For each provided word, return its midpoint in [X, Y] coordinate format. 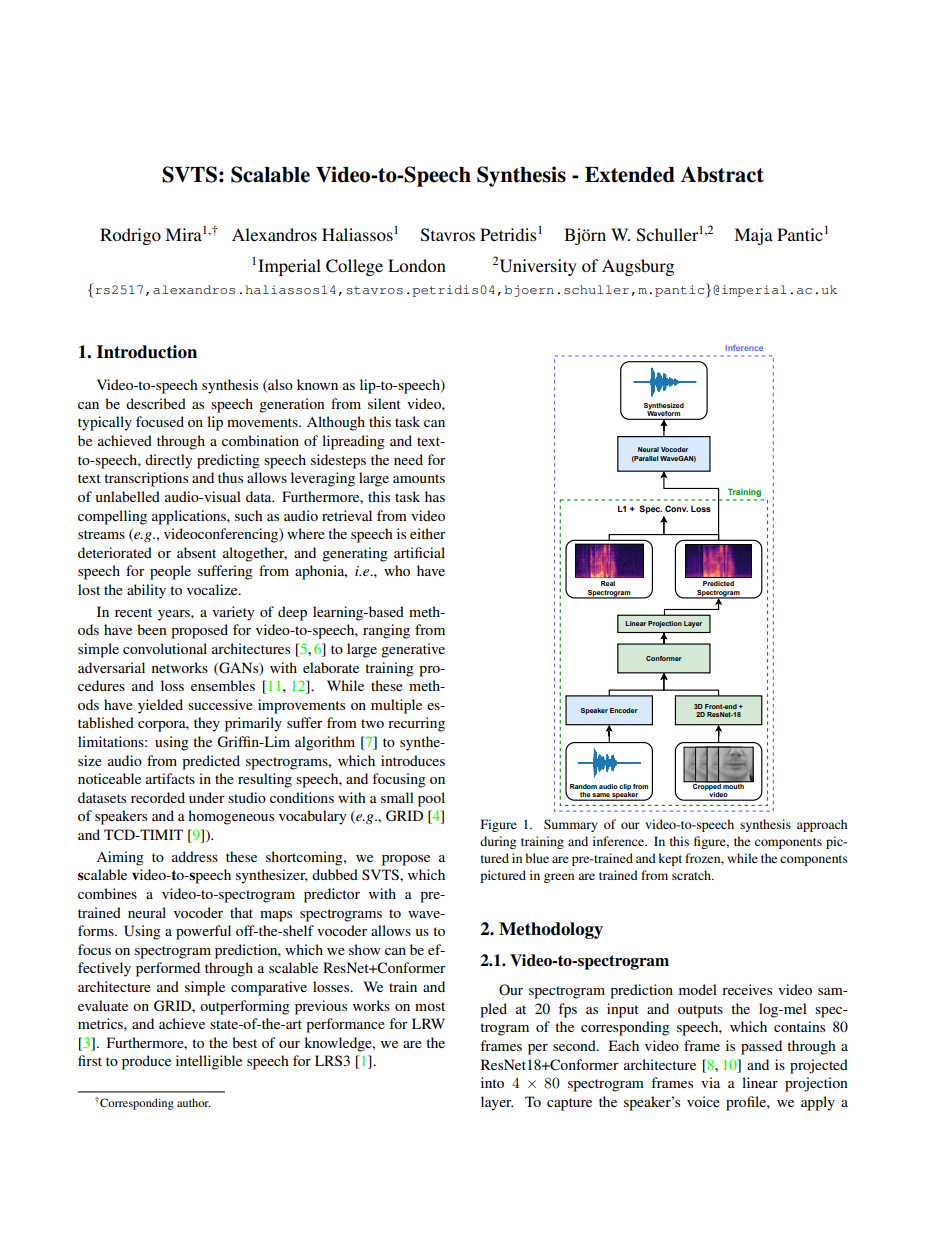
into [492, 1082]
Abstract [722, 174]
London [417, 265]
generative [413, 650]
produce [146, 1062]
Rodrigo [130, 236]
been [152, 629]
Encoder [624, 710]
